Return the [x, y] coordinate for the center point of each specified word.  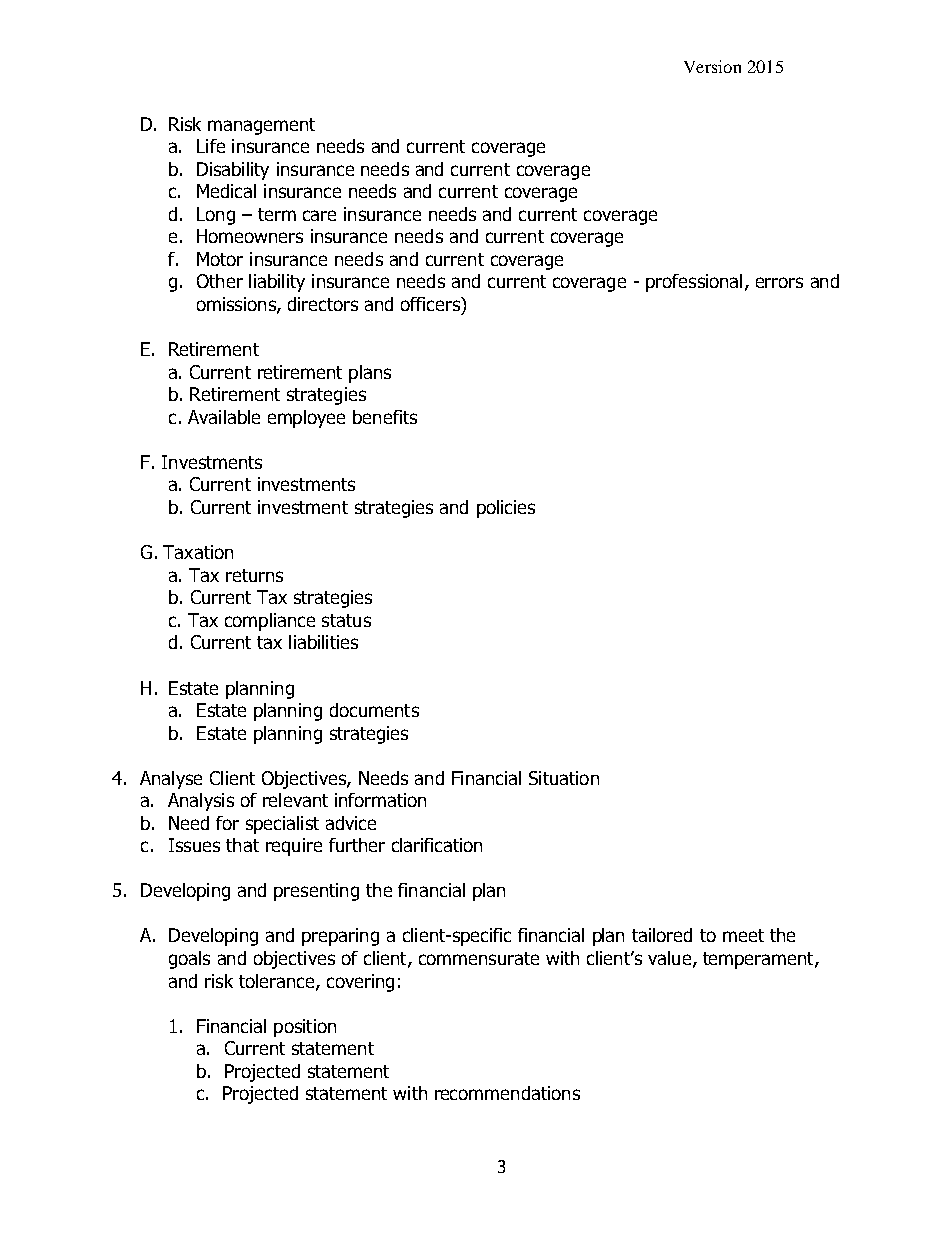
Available [224, 417]
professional [694, 283]
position [305, 1028]
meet [743, 935]
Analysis [201, 802]
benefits [385, 417]
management [261, 126]
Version [712, 66]
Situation [564, 778]
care [319, 215]
